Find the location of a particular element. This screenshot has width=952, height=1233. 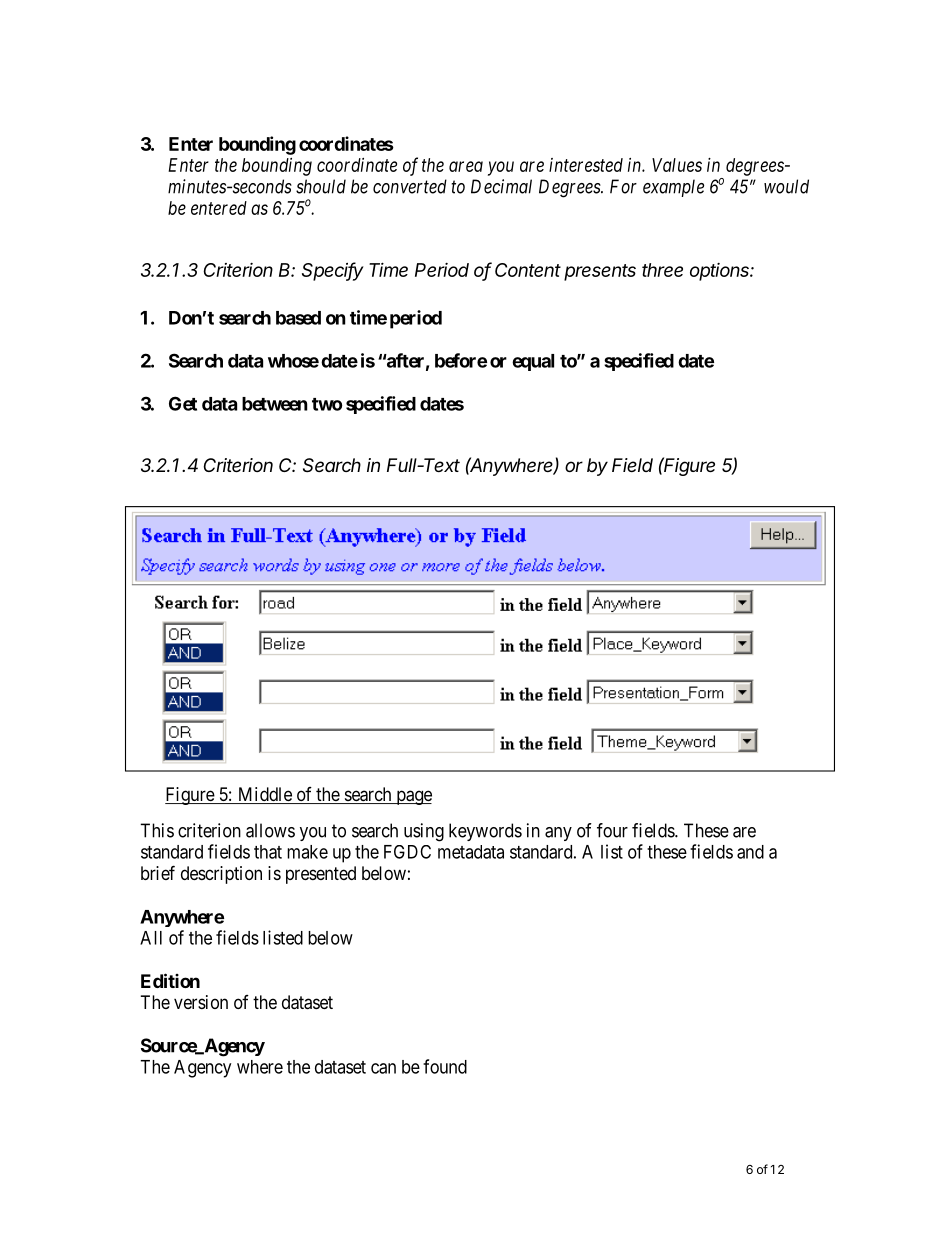

three is located at coordinates (662, 270).
